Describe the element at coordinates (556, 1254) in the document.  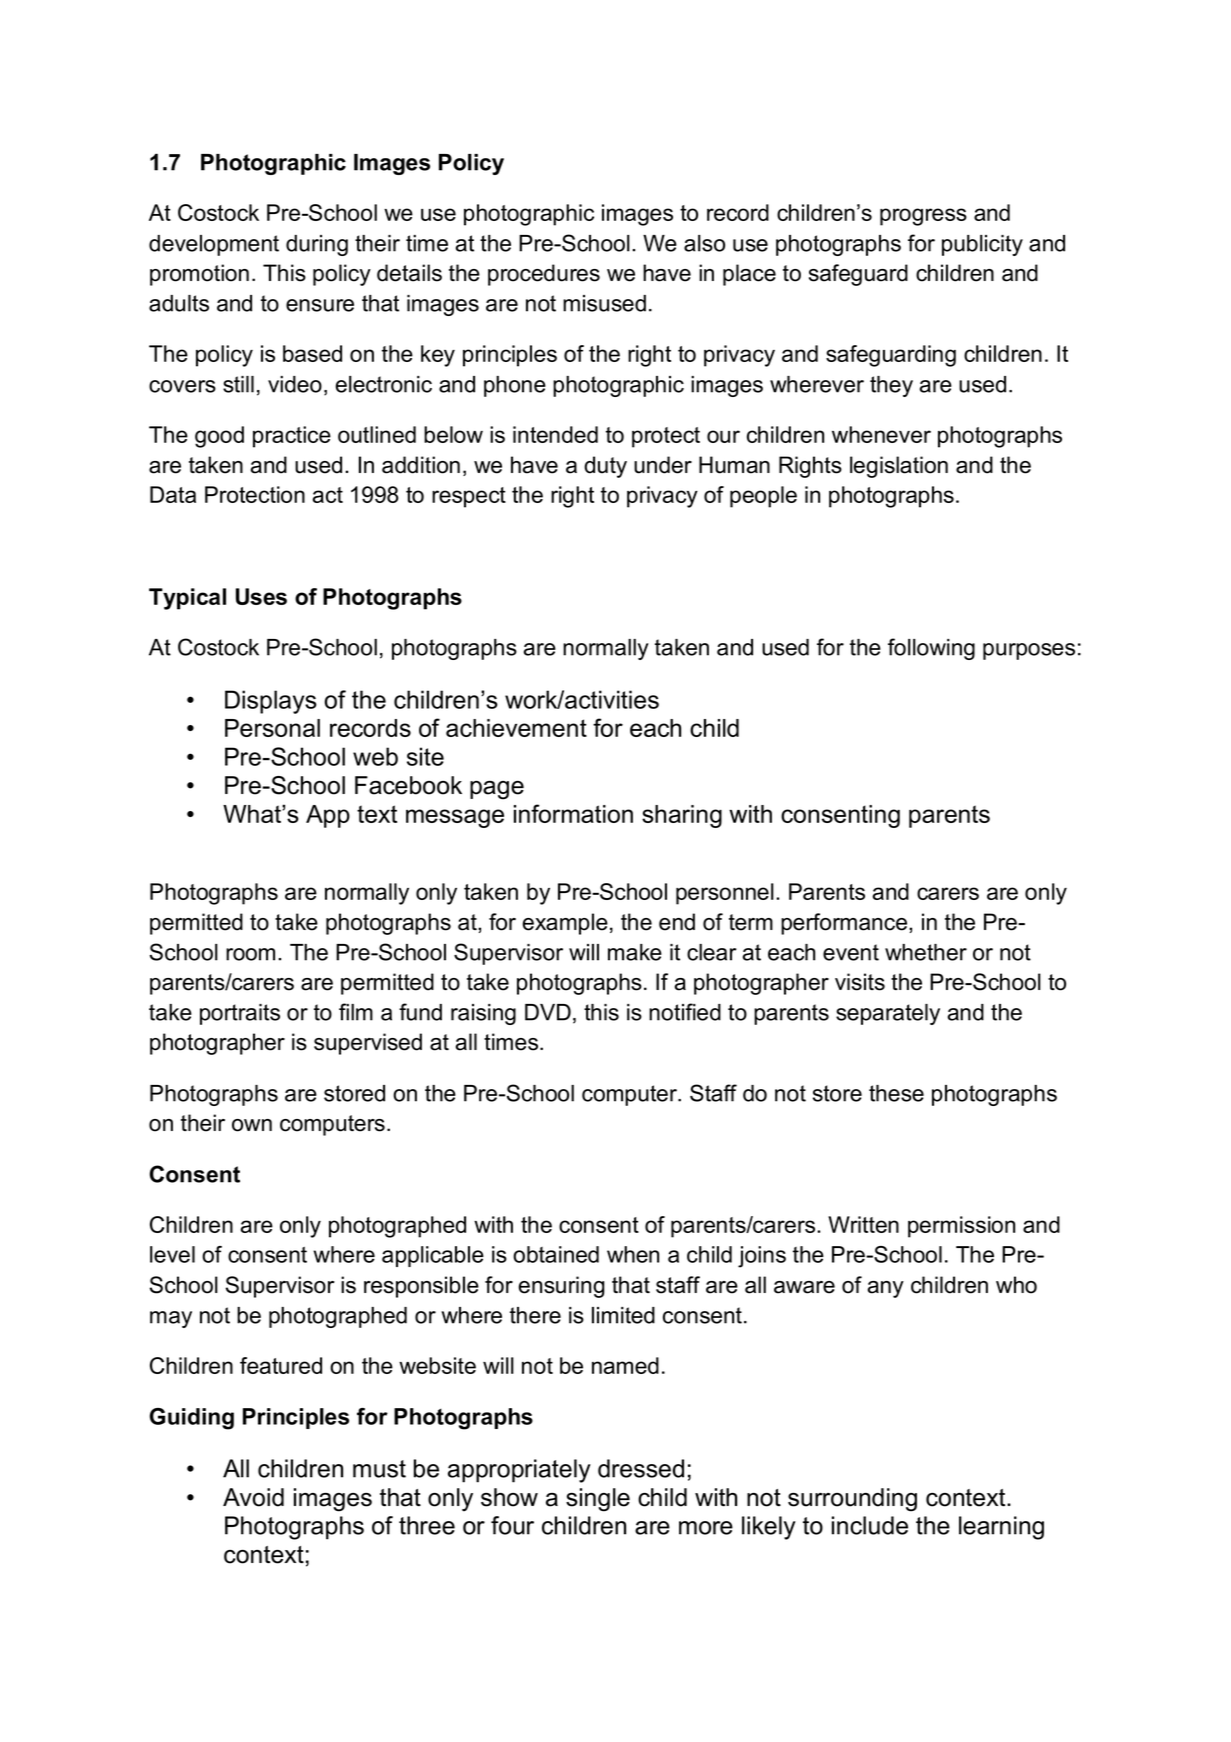
I see `obtained` at that location.
